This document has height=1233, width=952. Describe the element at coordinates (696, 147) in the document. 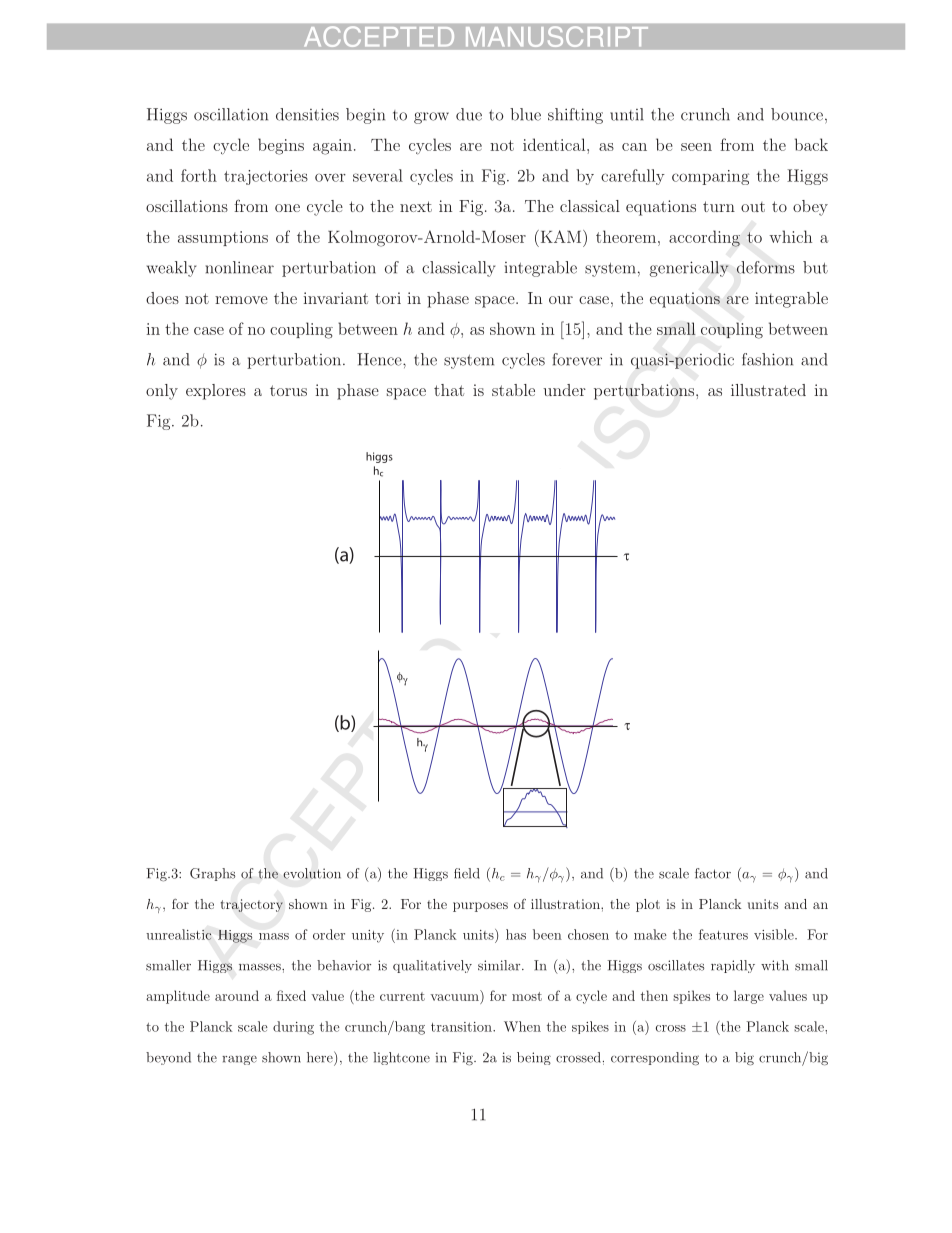

I see `seen` at that location.
